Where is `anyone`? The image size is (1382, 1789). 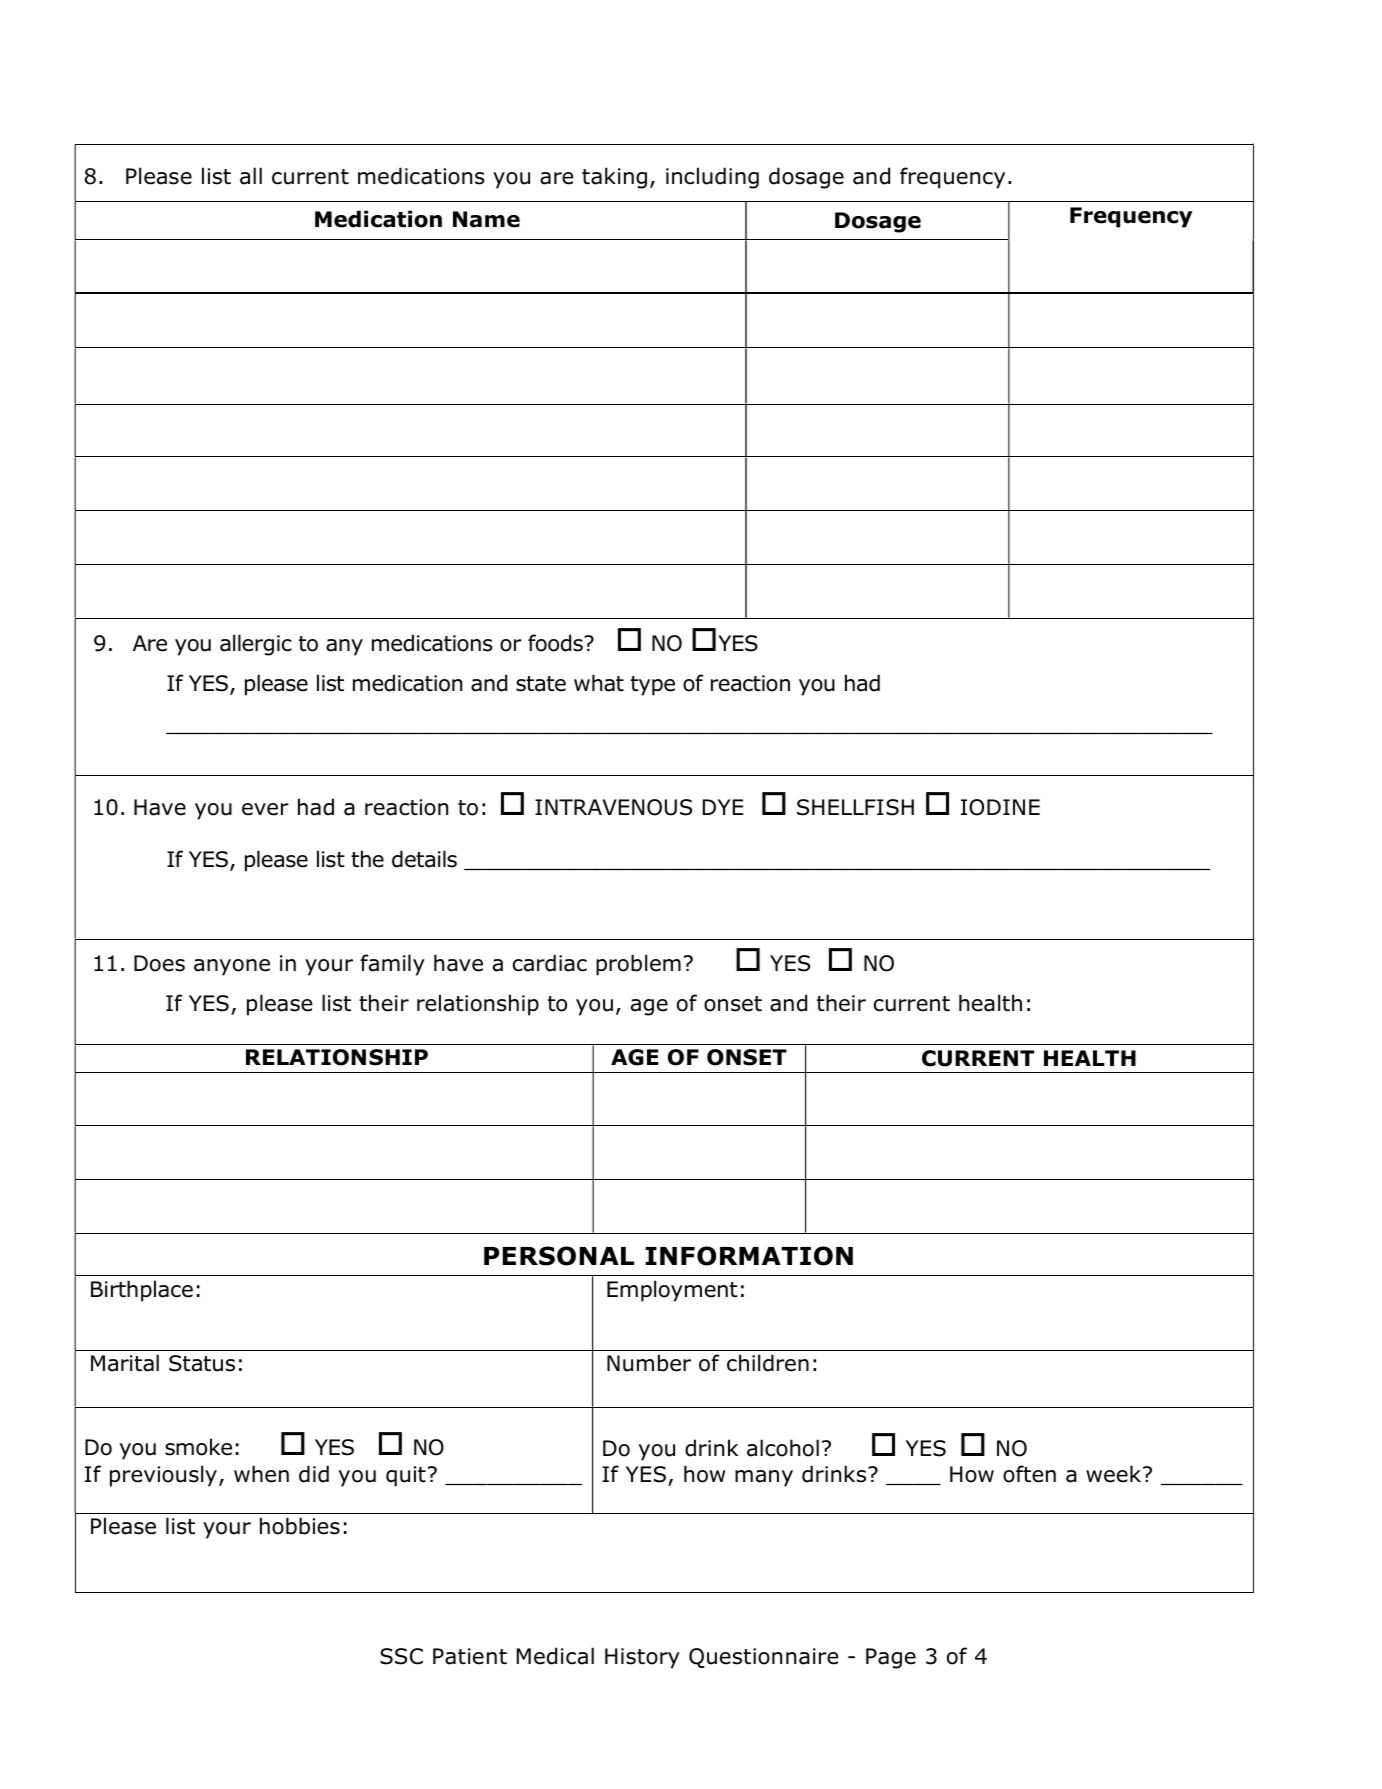 anyone is located at coordinates (232, 967).
